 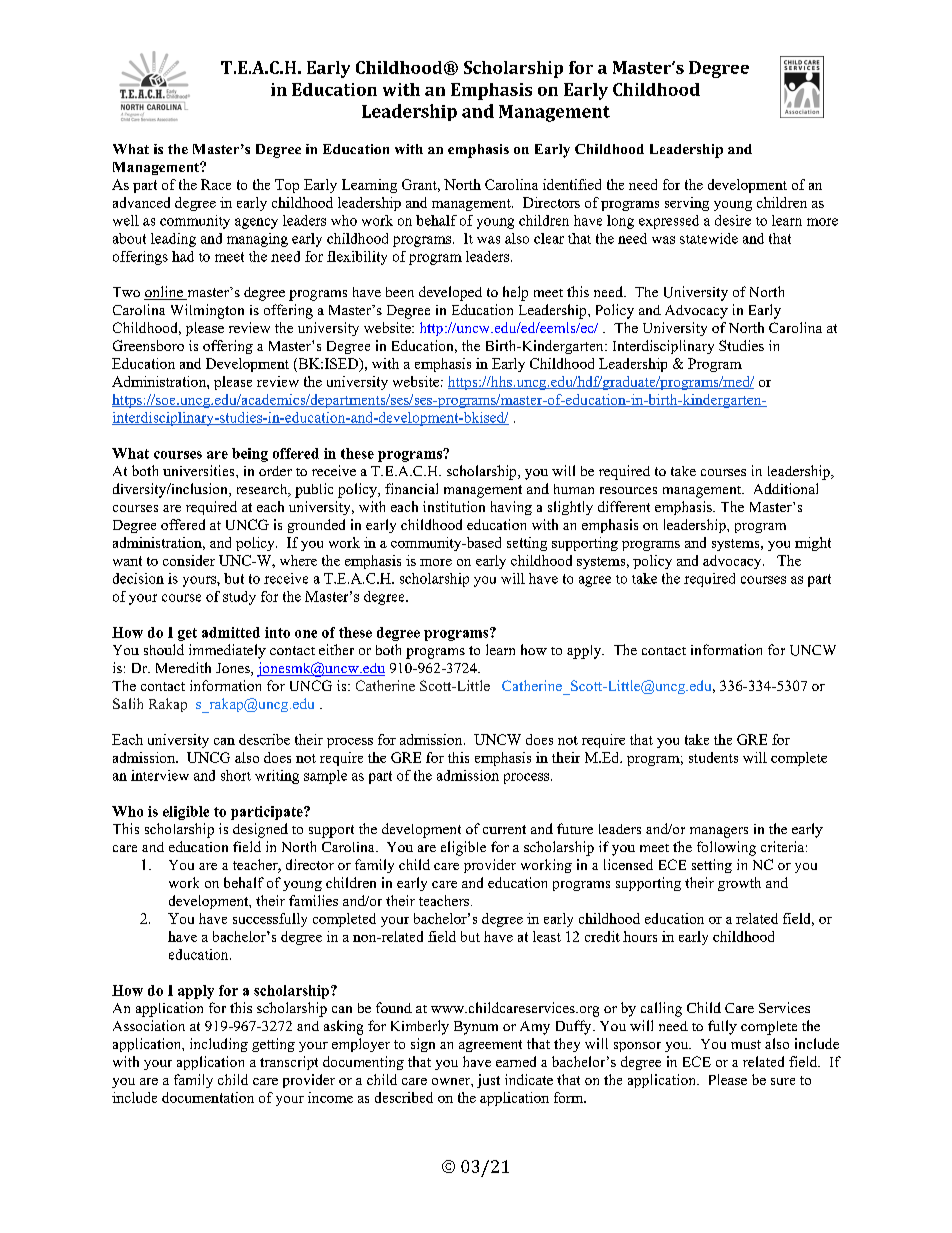 What do you see at coordinates (488, 1081) in the page?
I see `just` at bounding box center [488, 1081].
